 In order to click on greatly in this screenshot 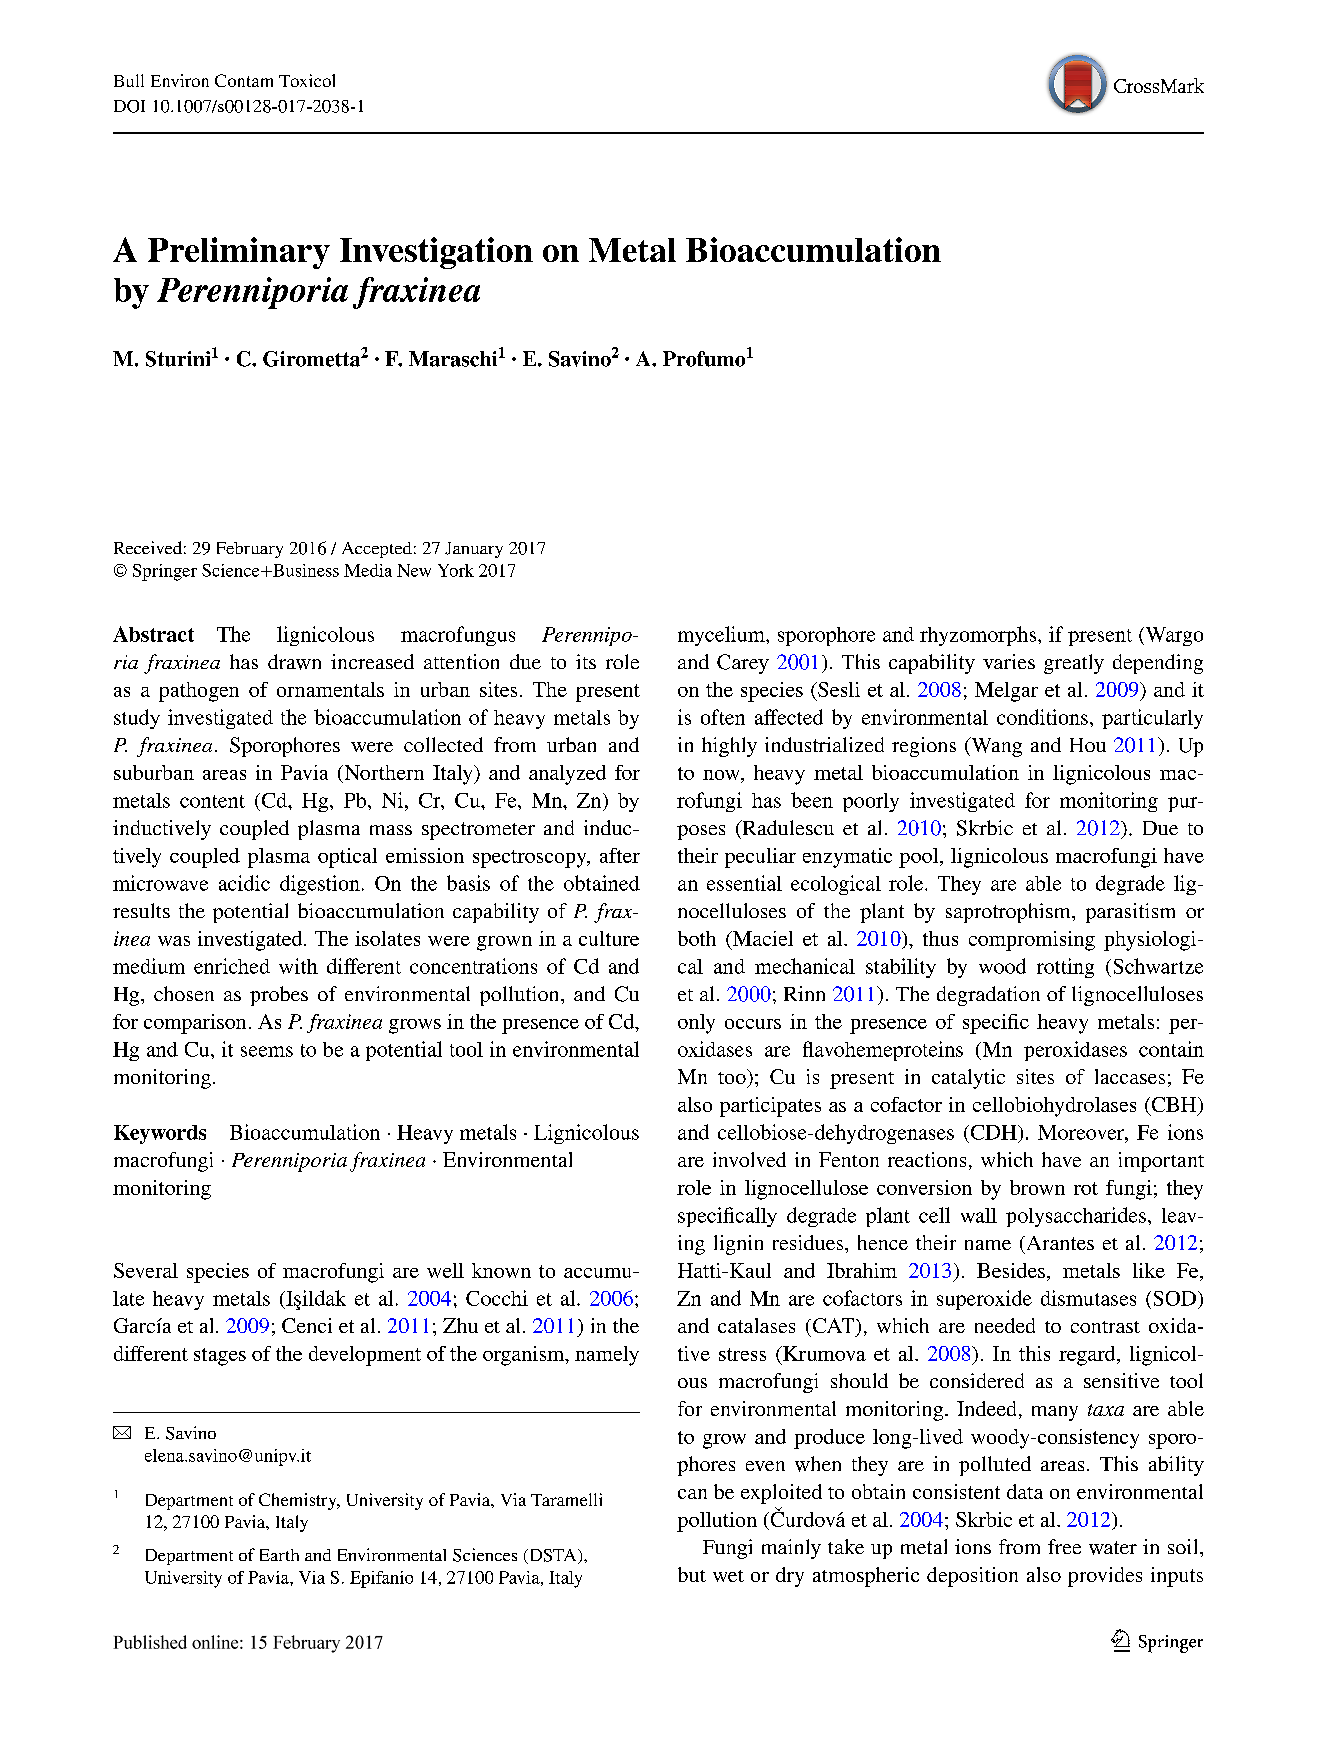, I will do `click(1074, 664)`.
